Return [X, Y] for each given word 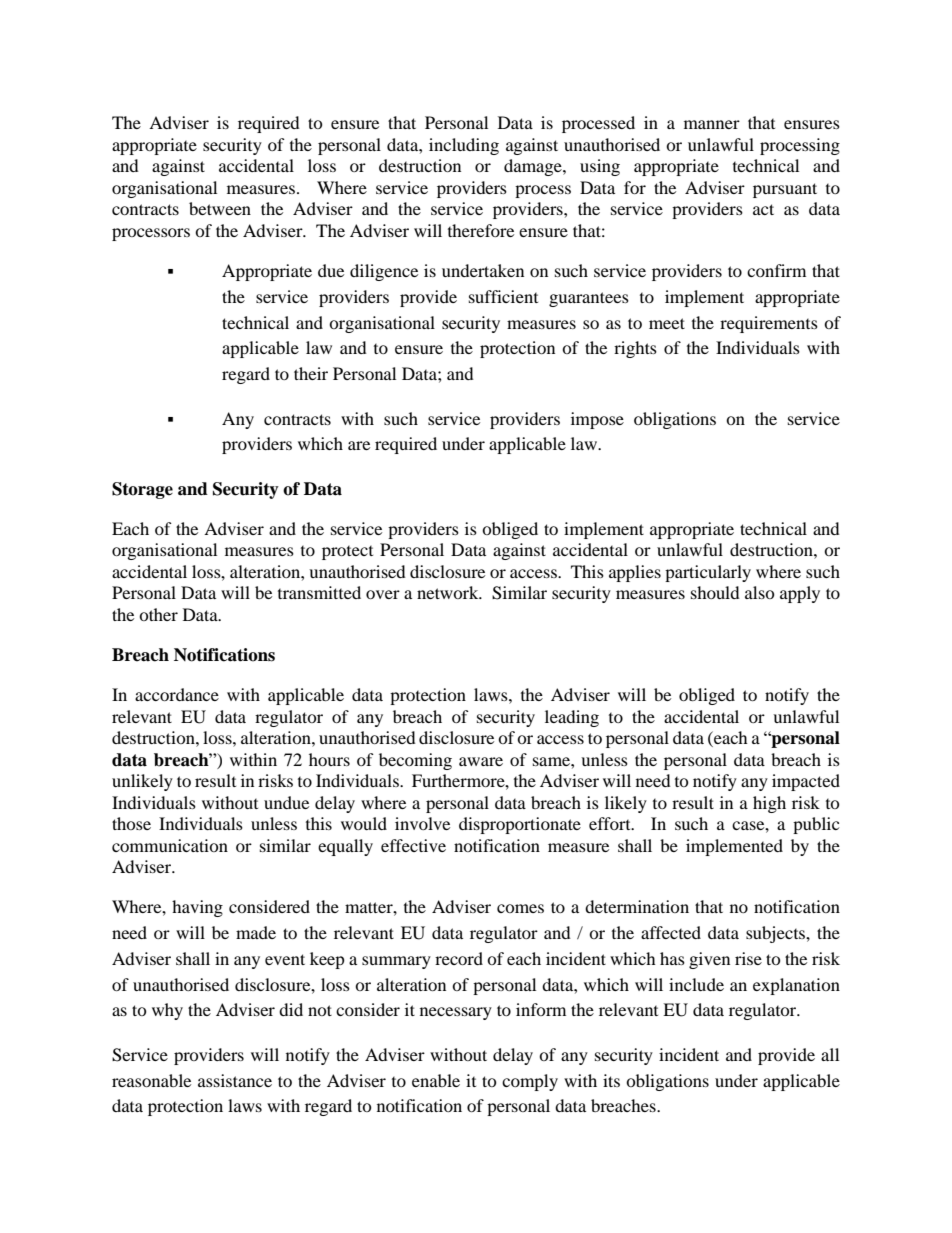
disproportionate [520, 825]
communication [170, 845]
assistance [235, 1080]
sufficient [503, 296]
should [715, 592]
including [464, 146]
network [449, 592]
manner [712, 124]
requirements [769, 324]
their [311, 373]
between [220, 208]
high [769, 804]
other [158, 614]
